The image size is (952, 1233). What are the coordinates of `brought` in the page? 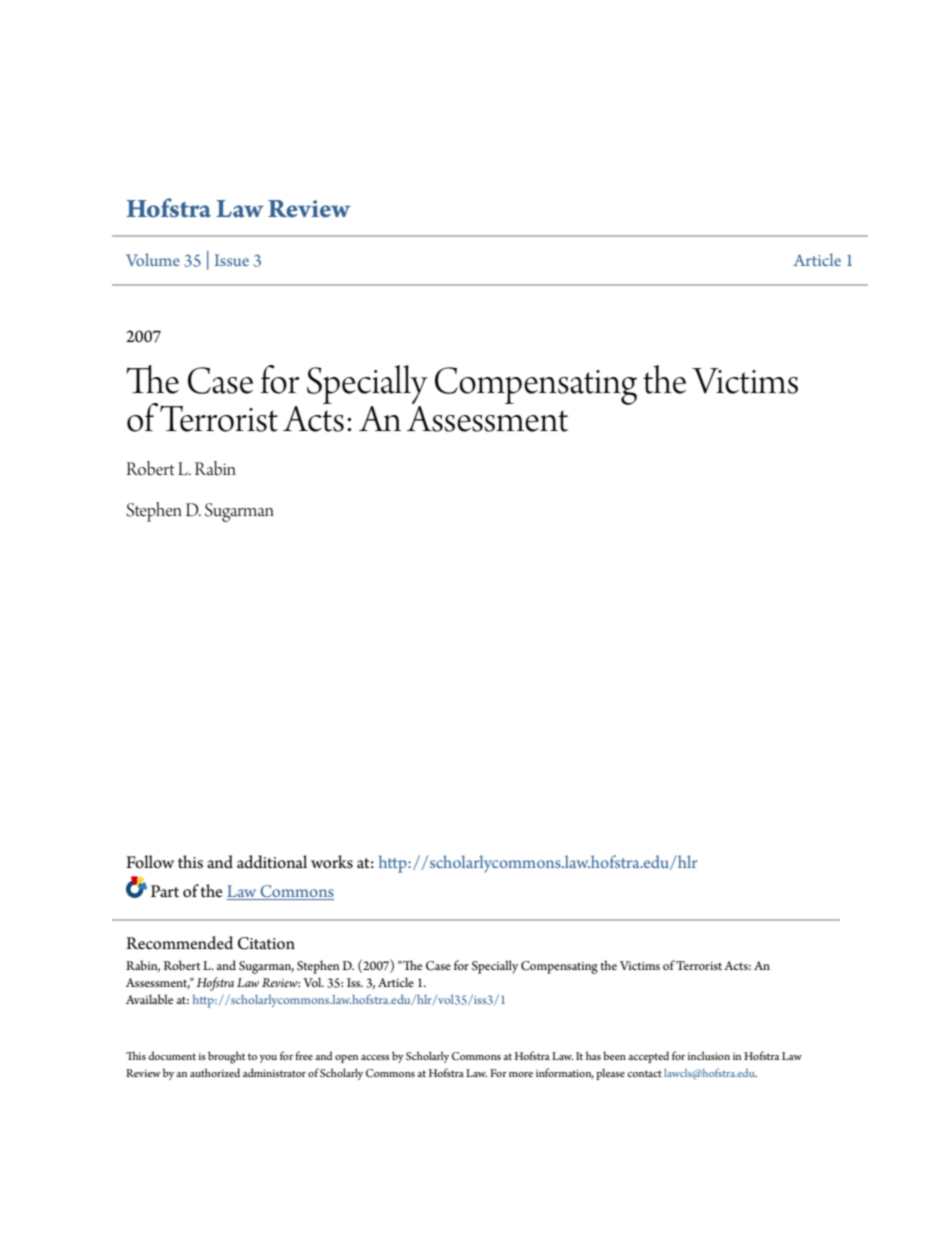 It's located at (226, 1057).
